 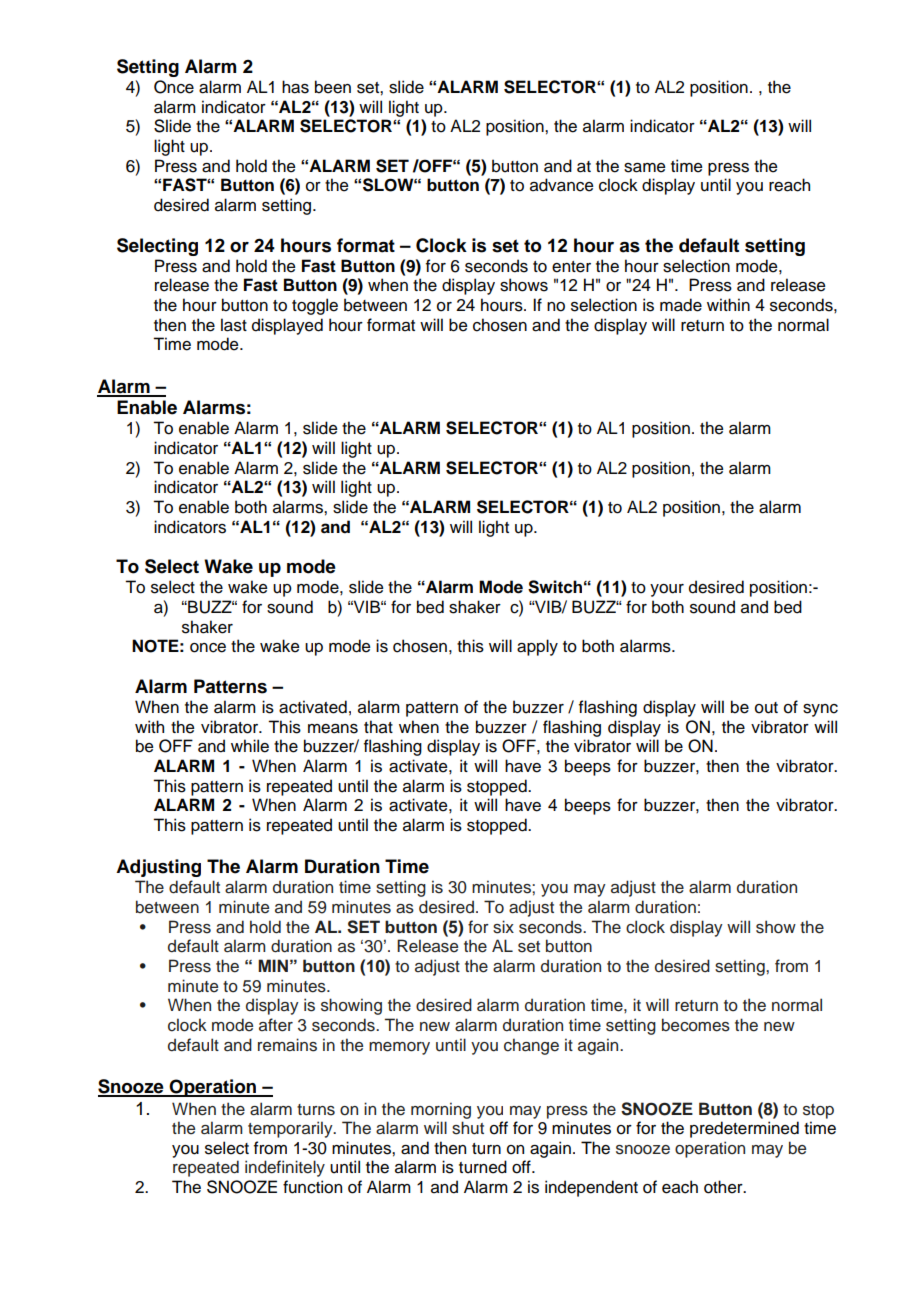 What do you see at coordinates (295, 87) in the screenshot?
I see `has` at bounding box center [295, 87].
